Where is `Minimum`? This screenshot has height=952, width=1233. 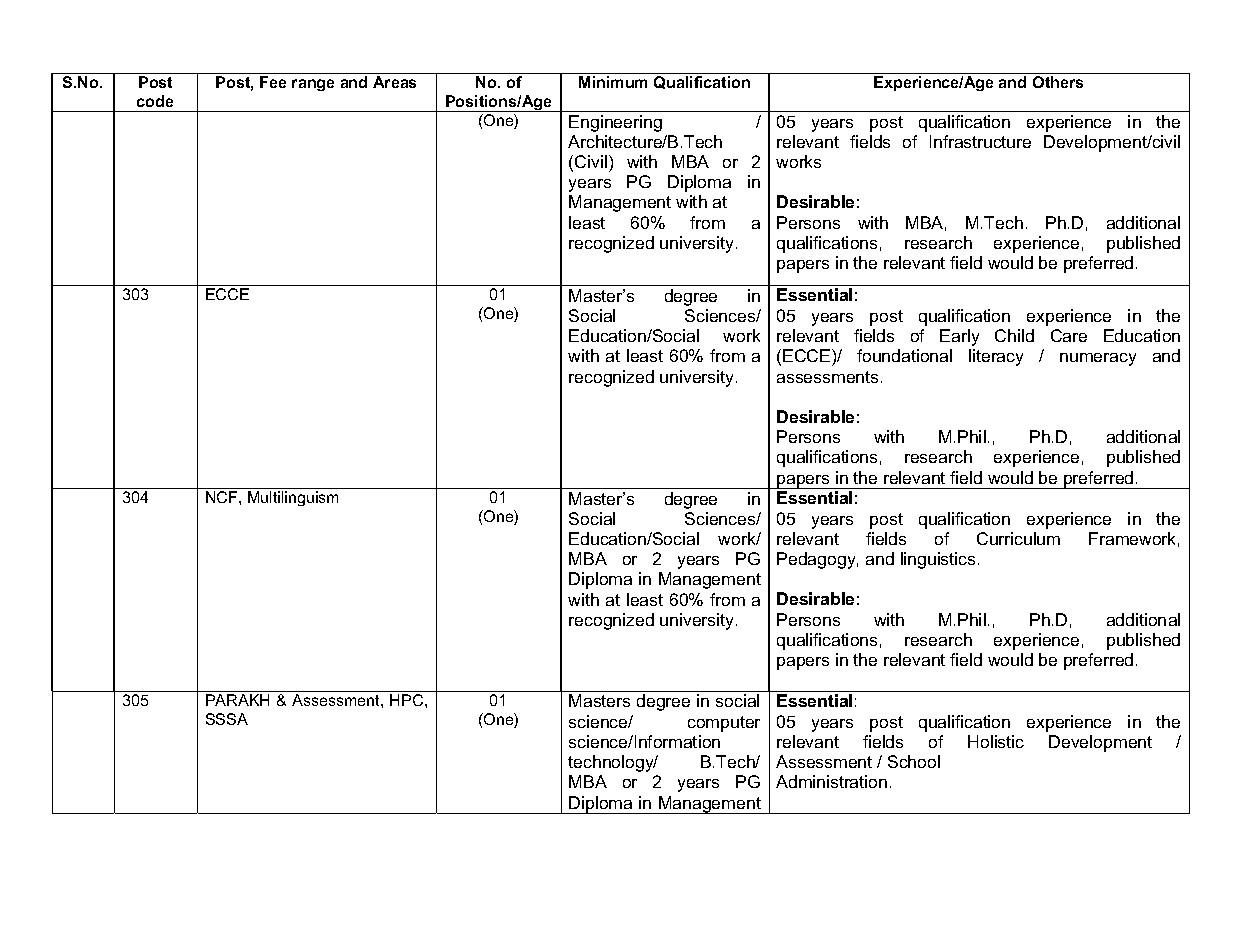 Minimum is located at coordinates (613, 82).
